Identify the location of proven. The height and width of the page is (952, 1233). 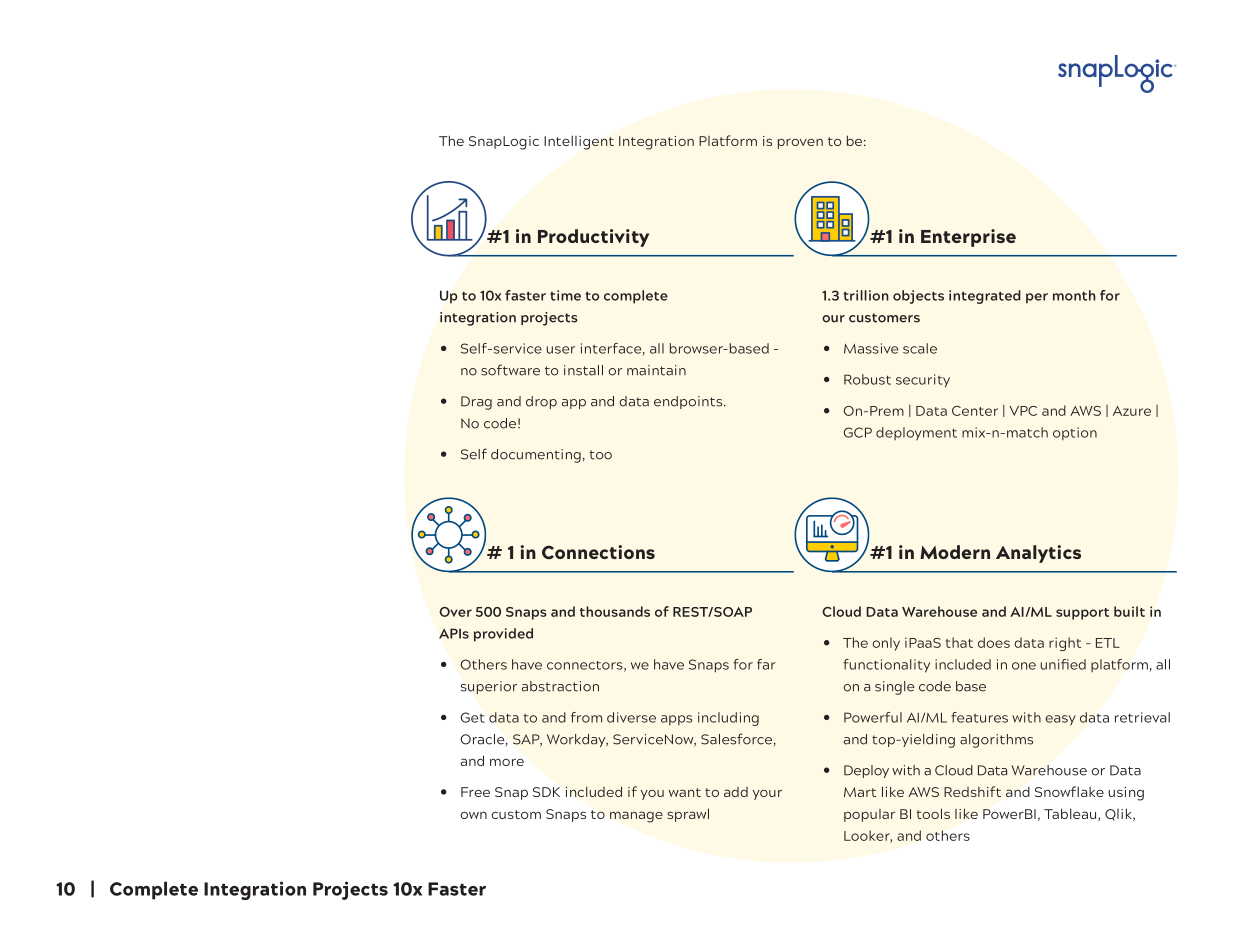
(800, 143).
